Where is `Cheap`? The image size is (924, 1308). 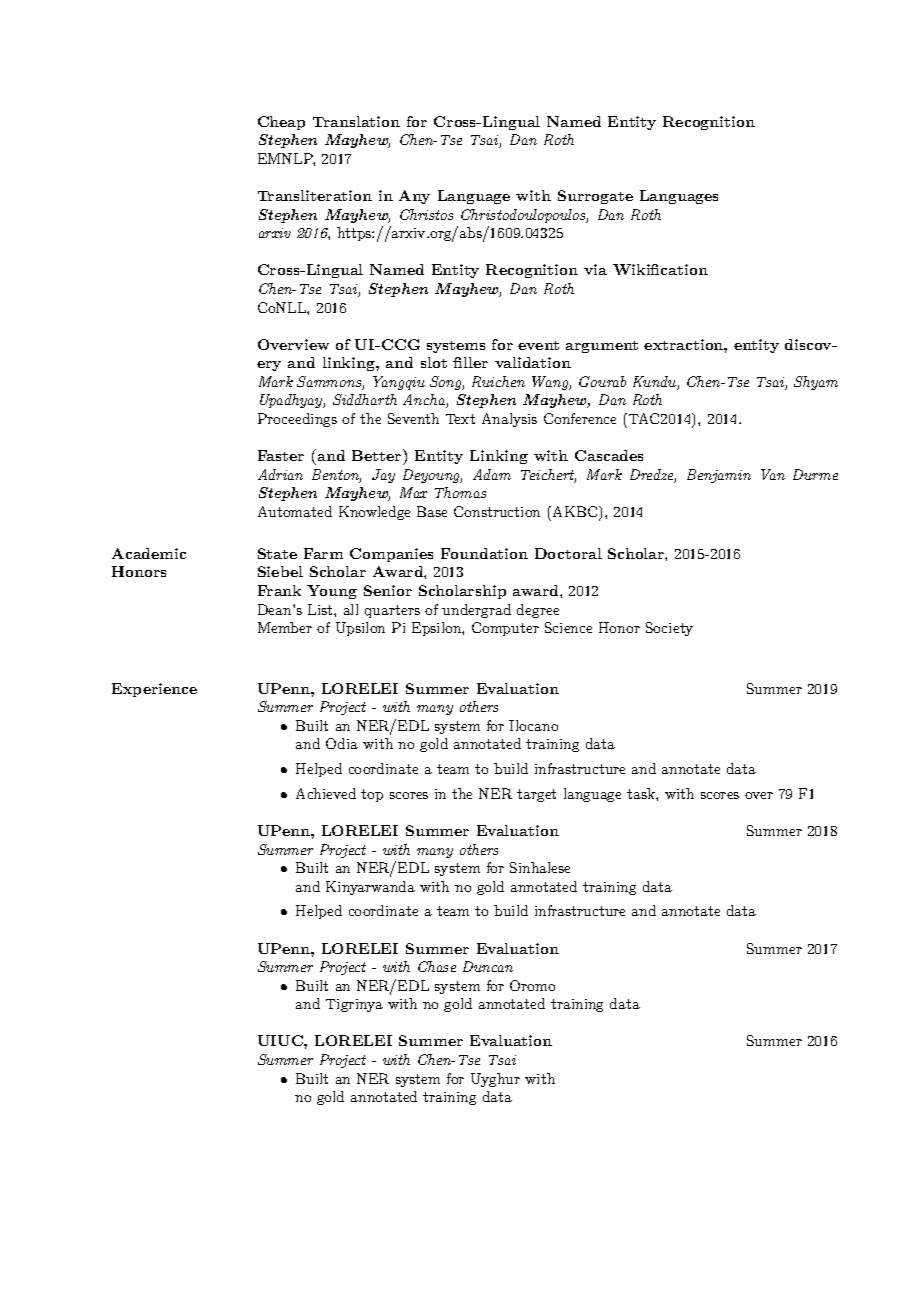 Cheap is located at coordinates (281, 123).
